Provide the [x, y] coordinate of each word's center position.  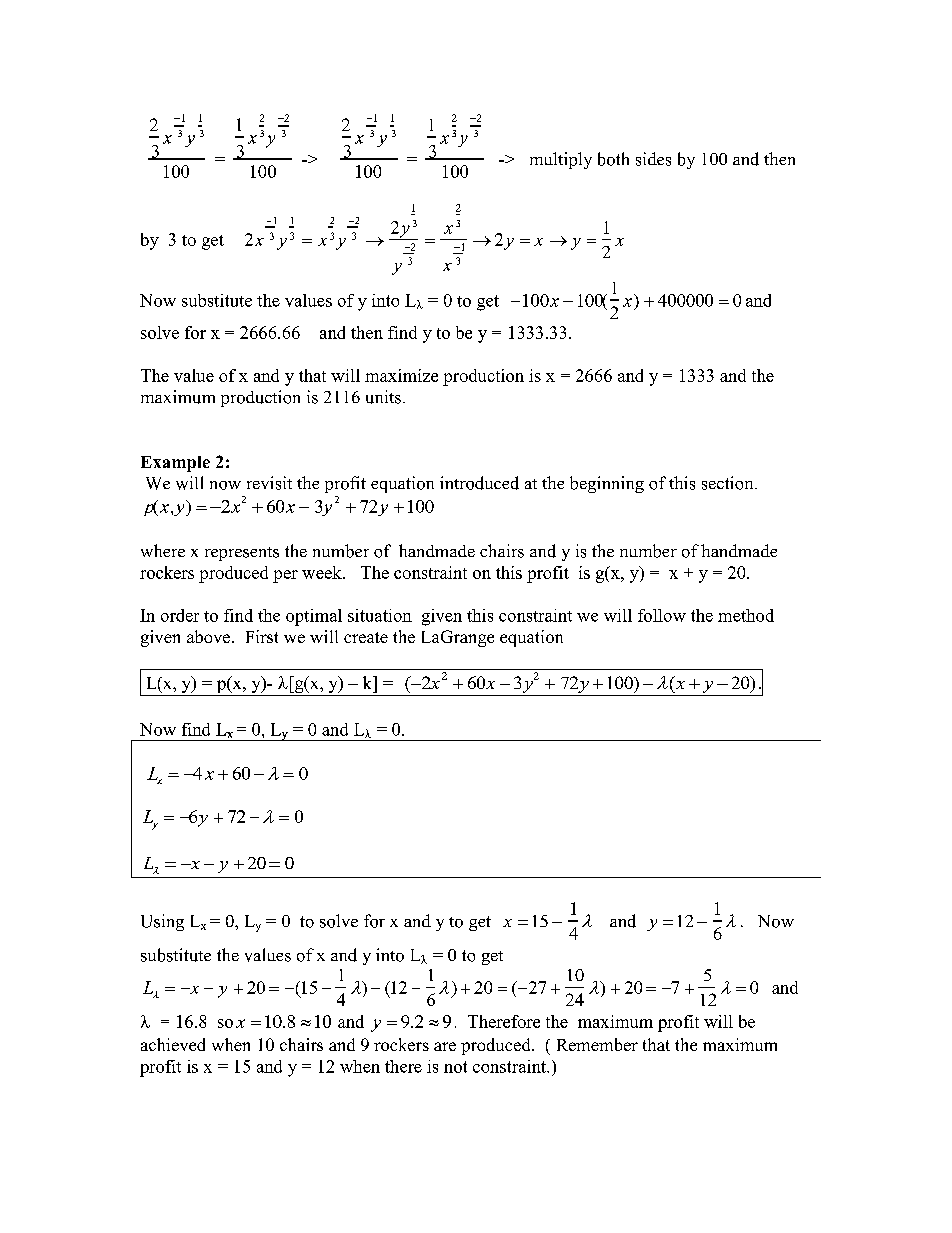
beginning [607, 484]
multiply [561, 160]
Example [175, 464]
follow [662, 615]
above [210, 636]
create [366, 637]
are [445, 1046]
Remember [597, 1044]
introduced [479, 483]
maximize [401, 375]
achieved [173, 1044]
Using [162, 922]
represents [242, 554]
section [729, 483]
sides [653, 159]
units [383, 397]
